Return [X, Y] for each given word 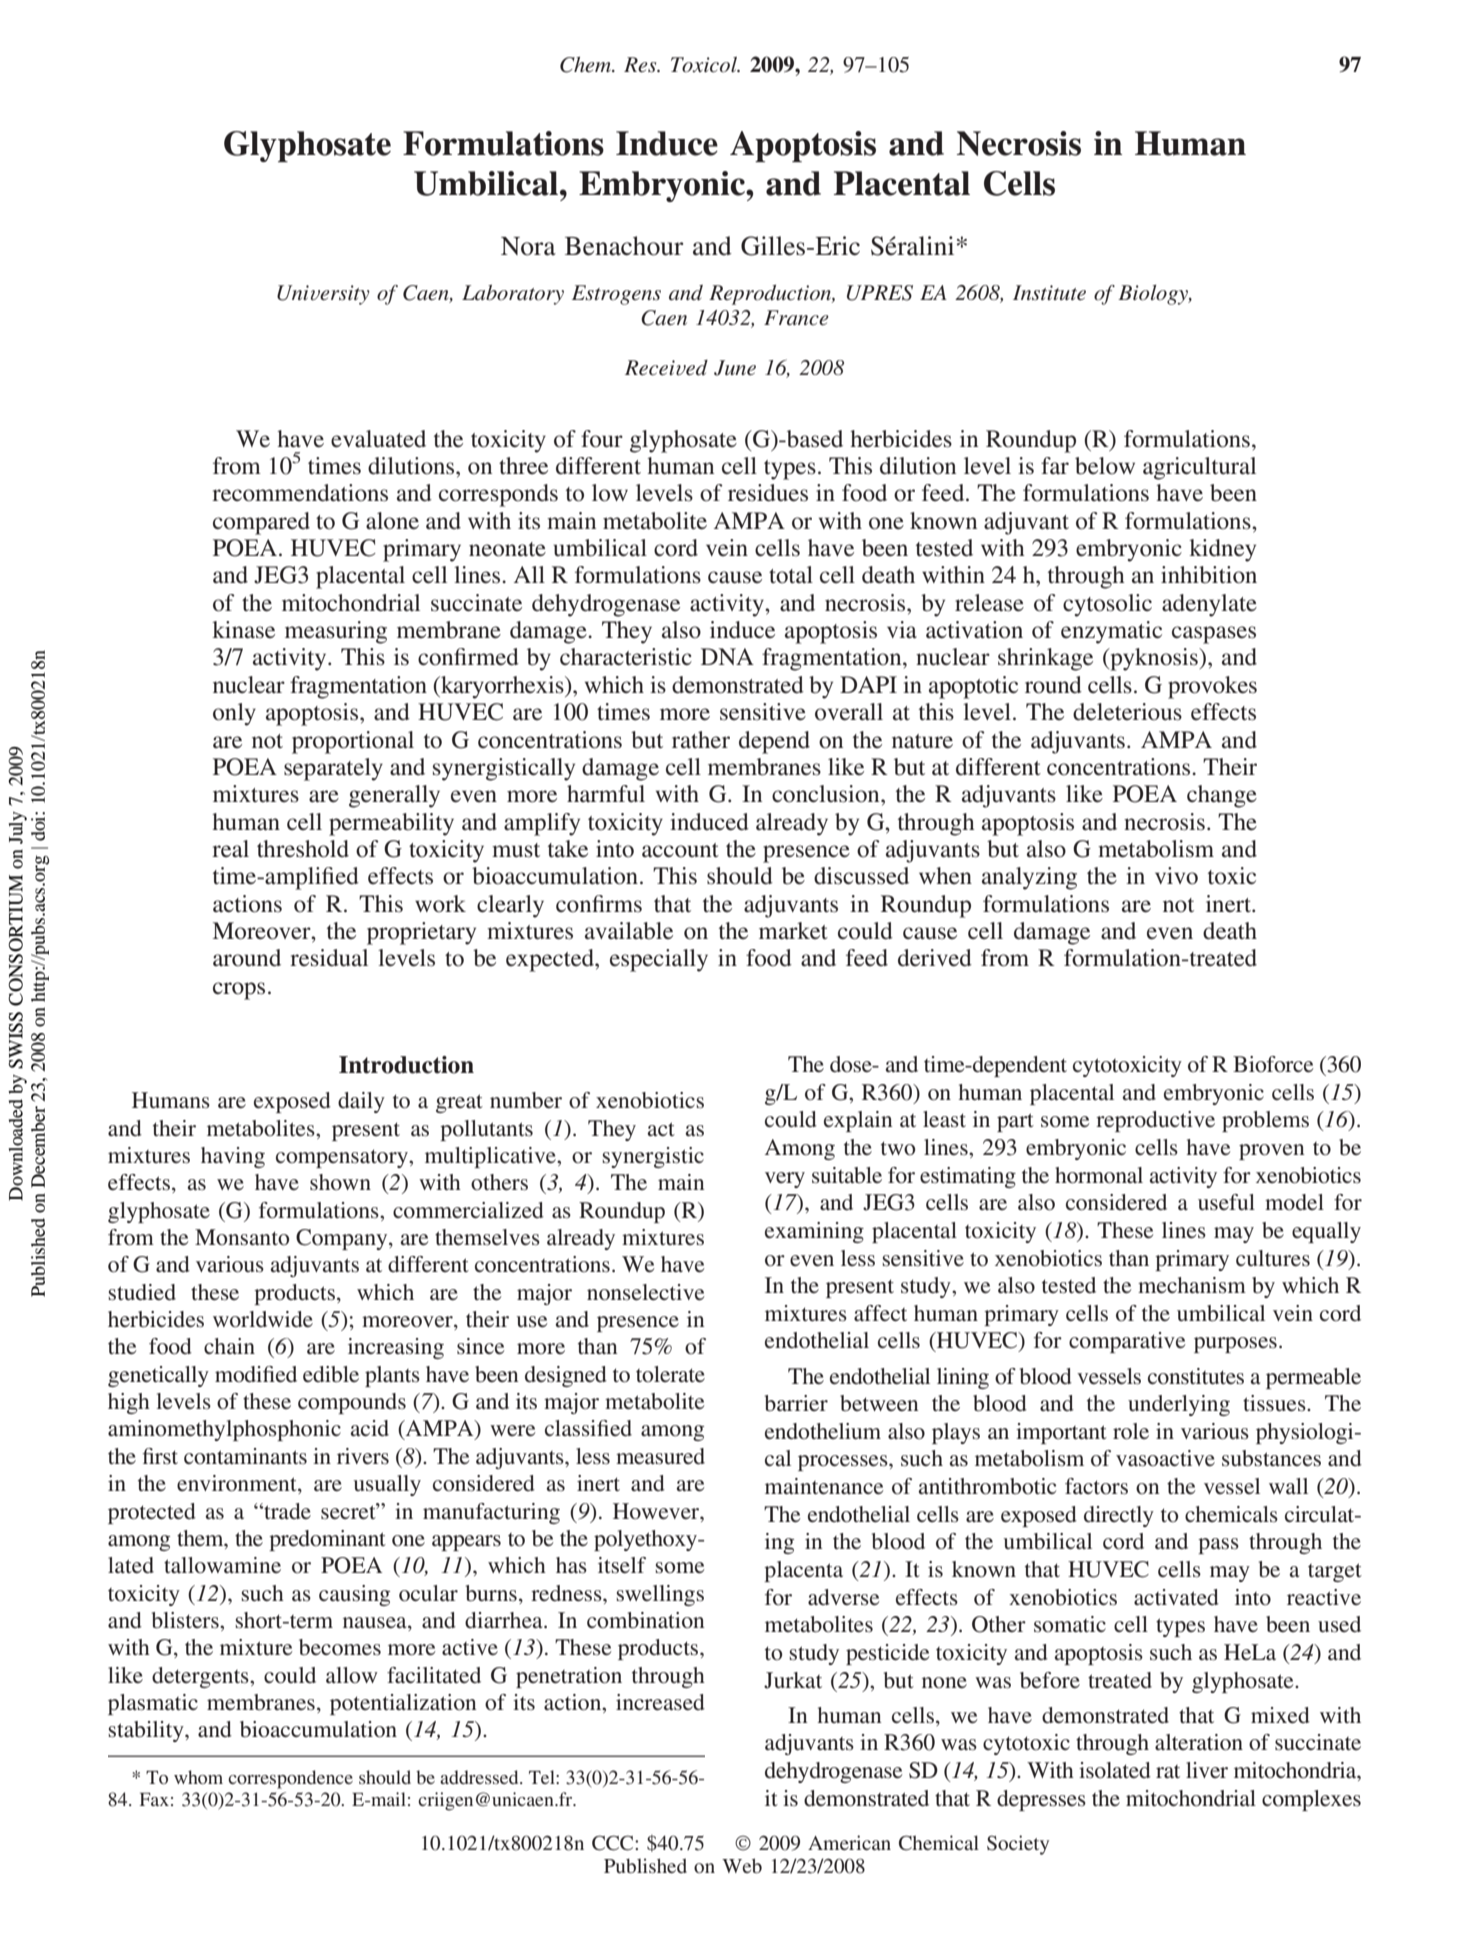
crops [239, 991]
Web [742, 1866]
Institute [1049, 293]
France [796, 318]
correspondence [290, 1779]
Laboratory [513, 295]
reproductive [1155, 1121]
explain [858, 1121]
